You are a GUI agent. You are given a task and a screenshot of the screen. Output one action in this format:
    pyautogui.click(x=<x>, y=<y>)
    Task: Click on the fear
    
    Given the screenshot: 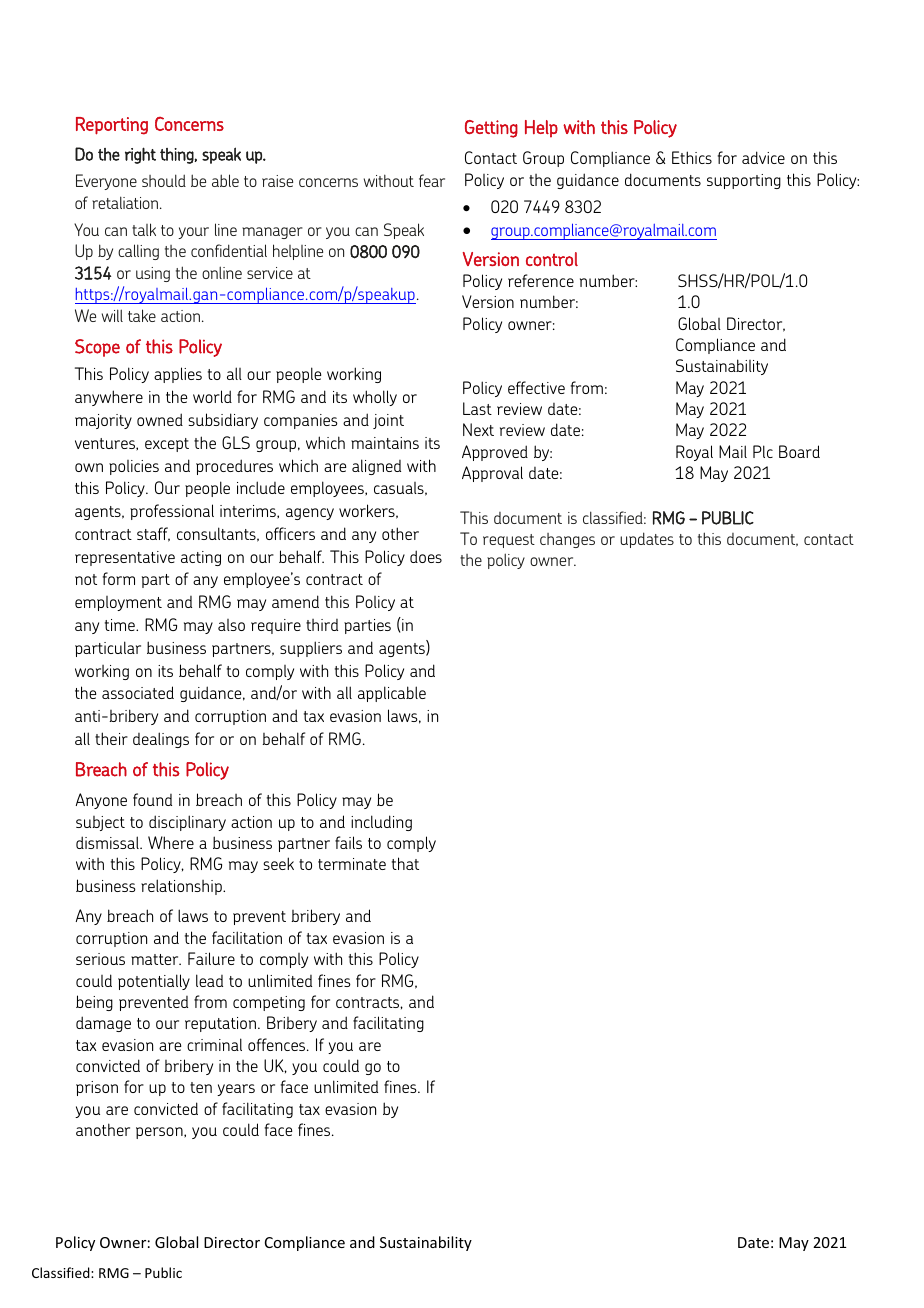 What is the action you would take?
    pyautogui.click(x=432, y=180)
